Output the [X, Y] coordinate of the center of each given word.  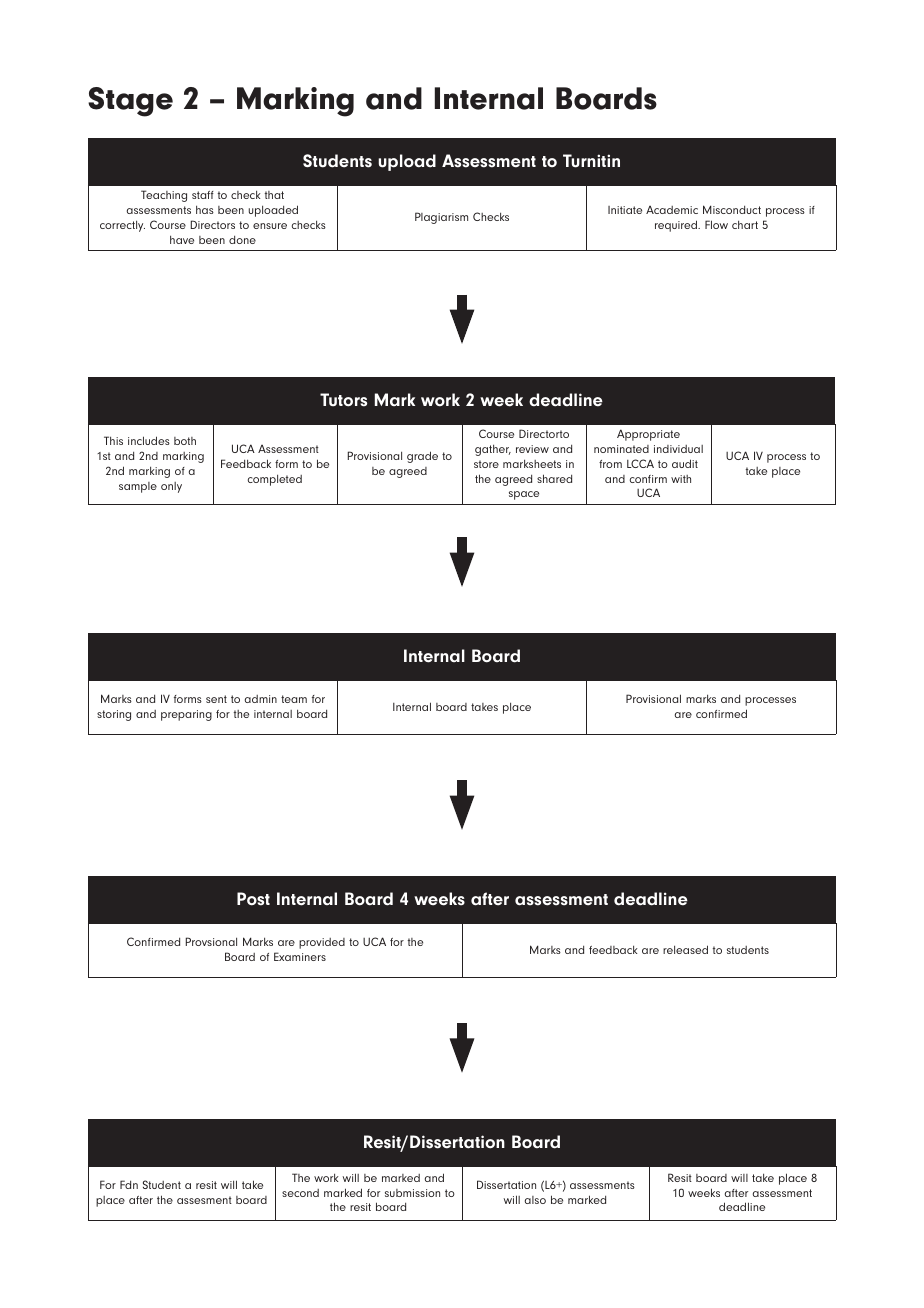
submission [412, 1193]
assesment [204, 1200]
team [294, 699]
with [681, 479]
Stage [130, 102]
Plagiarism [441, 218]
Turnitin [591, 161]
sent [216, 699]
